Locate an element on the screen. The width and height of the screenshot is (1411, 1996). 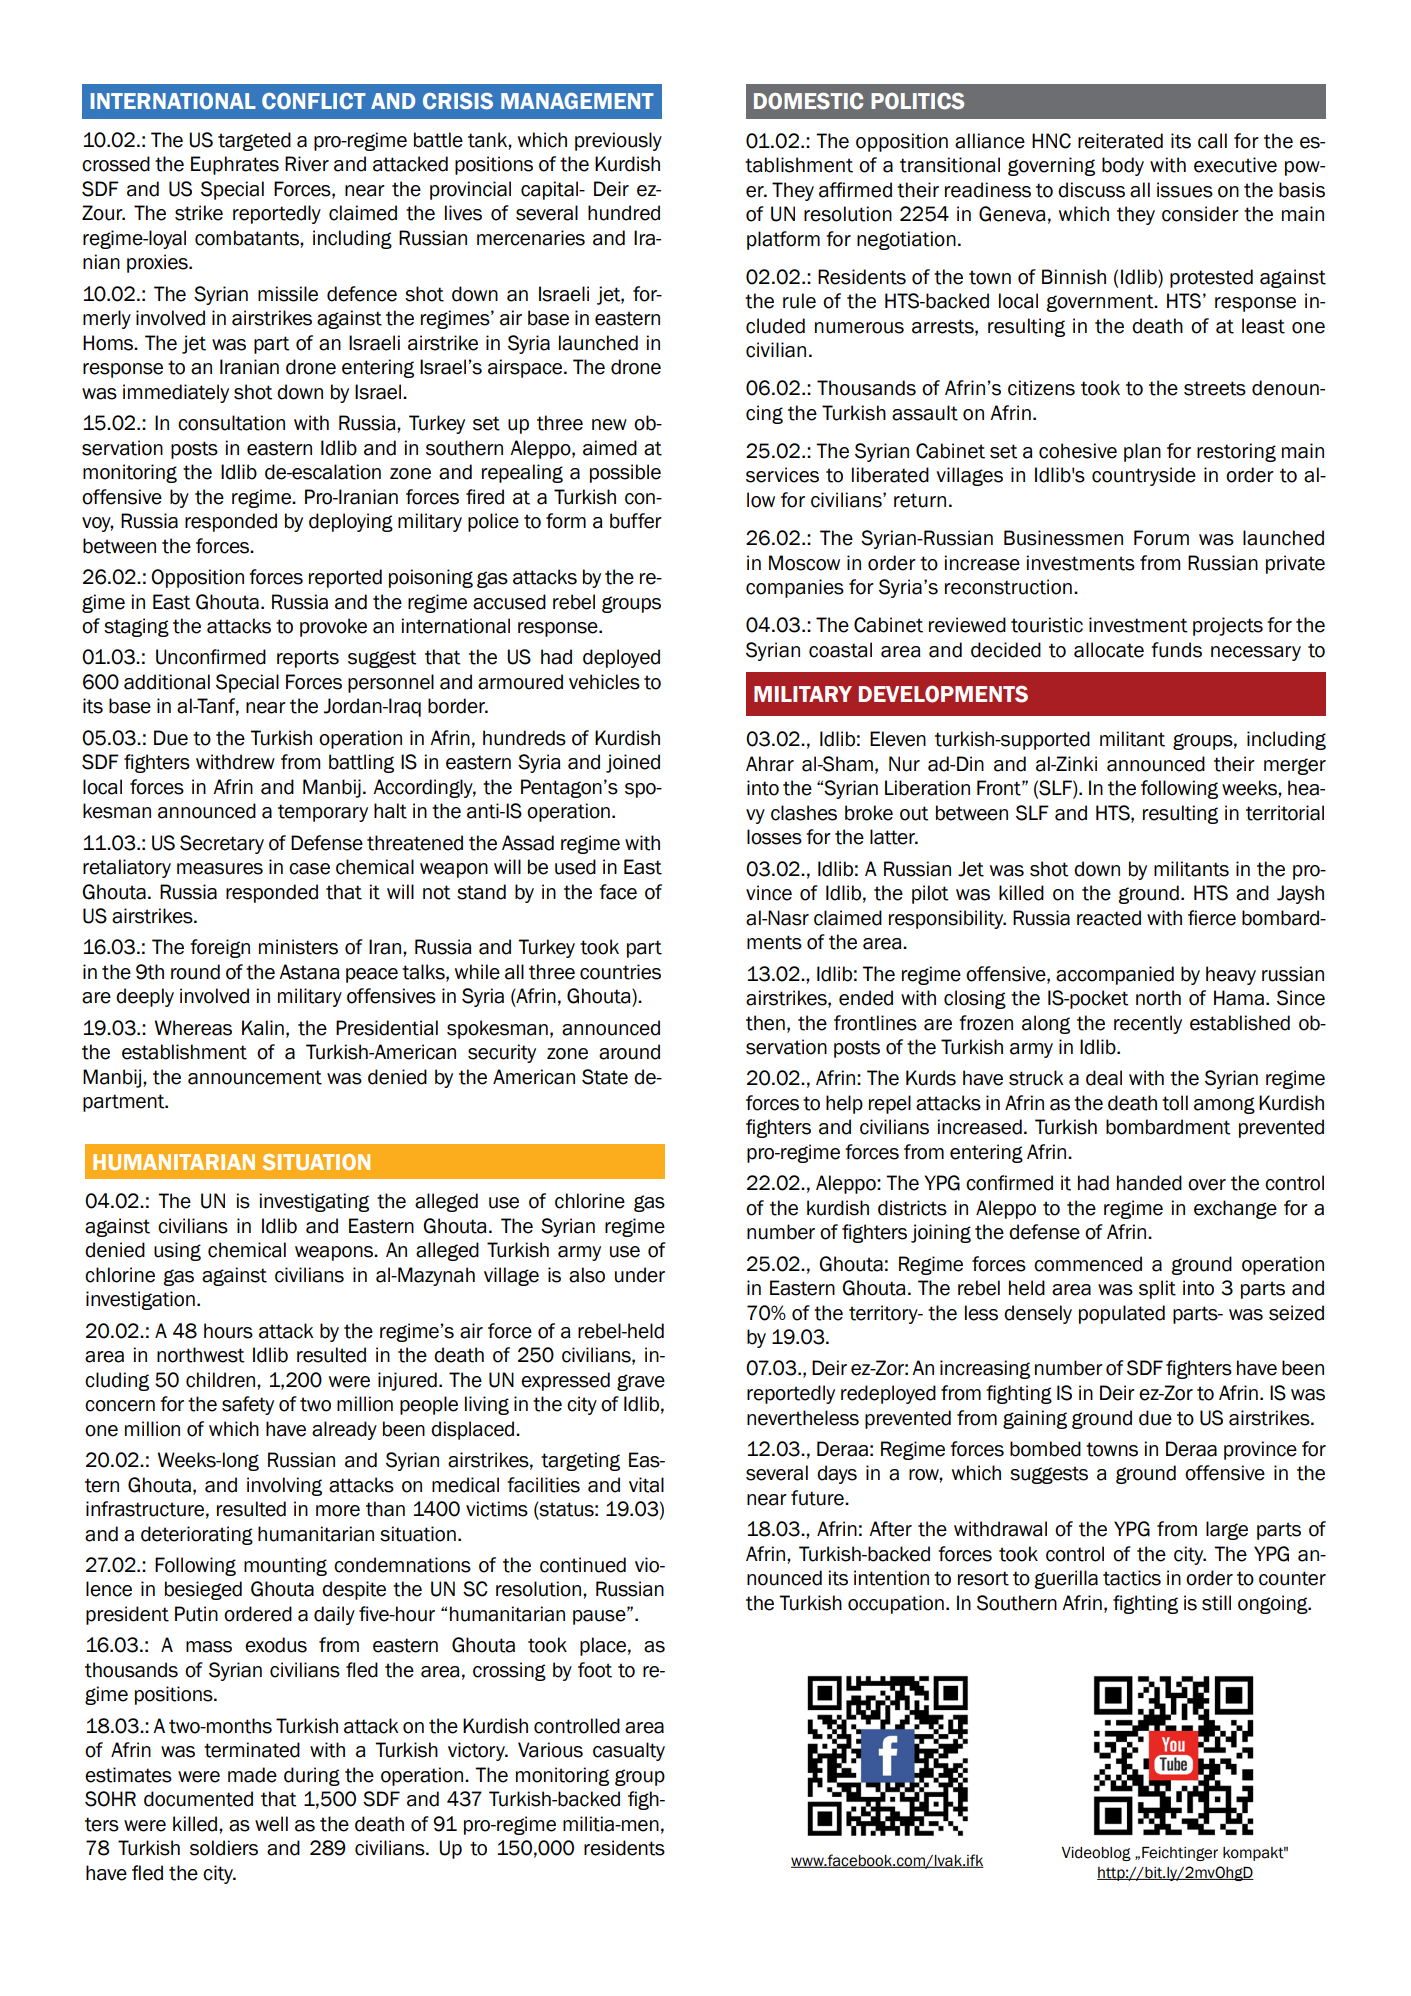
reports is located at coordinates (308, 659).
